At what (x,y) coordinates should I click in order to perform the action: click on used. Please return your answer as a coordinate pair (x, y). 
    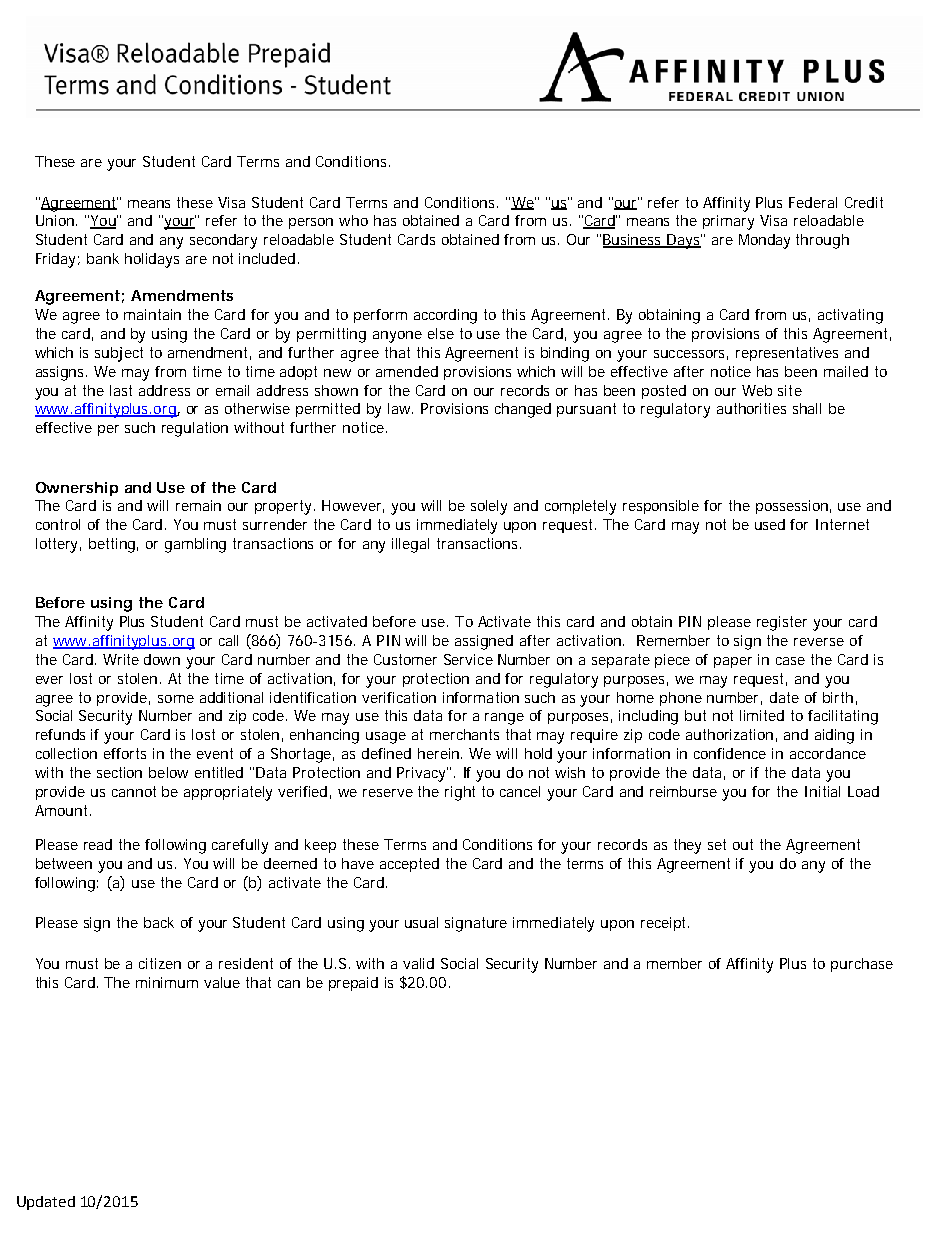
    Looking at the image, I should click on (770, 524).
